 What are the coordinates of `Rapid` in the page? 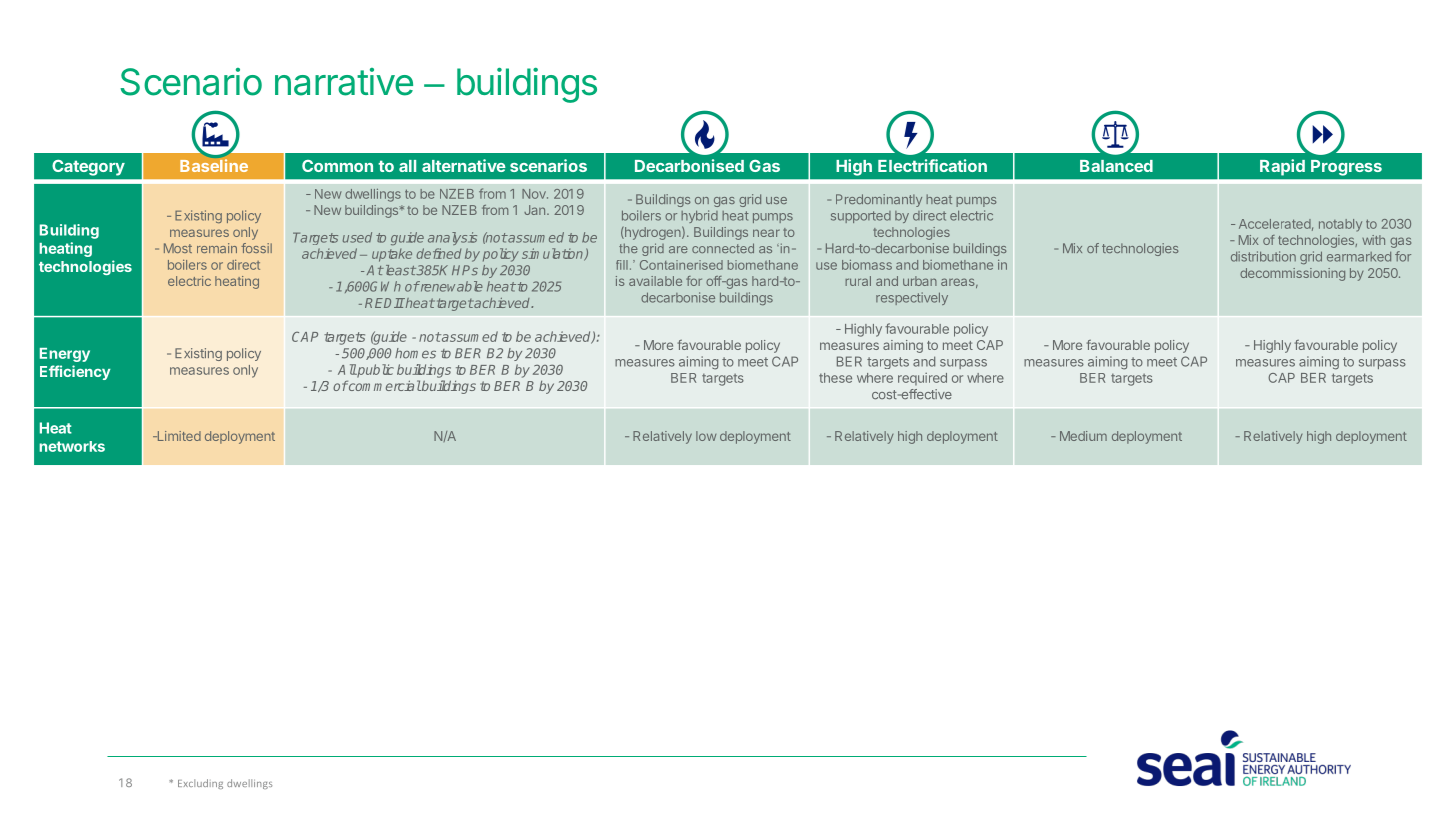 It's located at (1282, 167).
